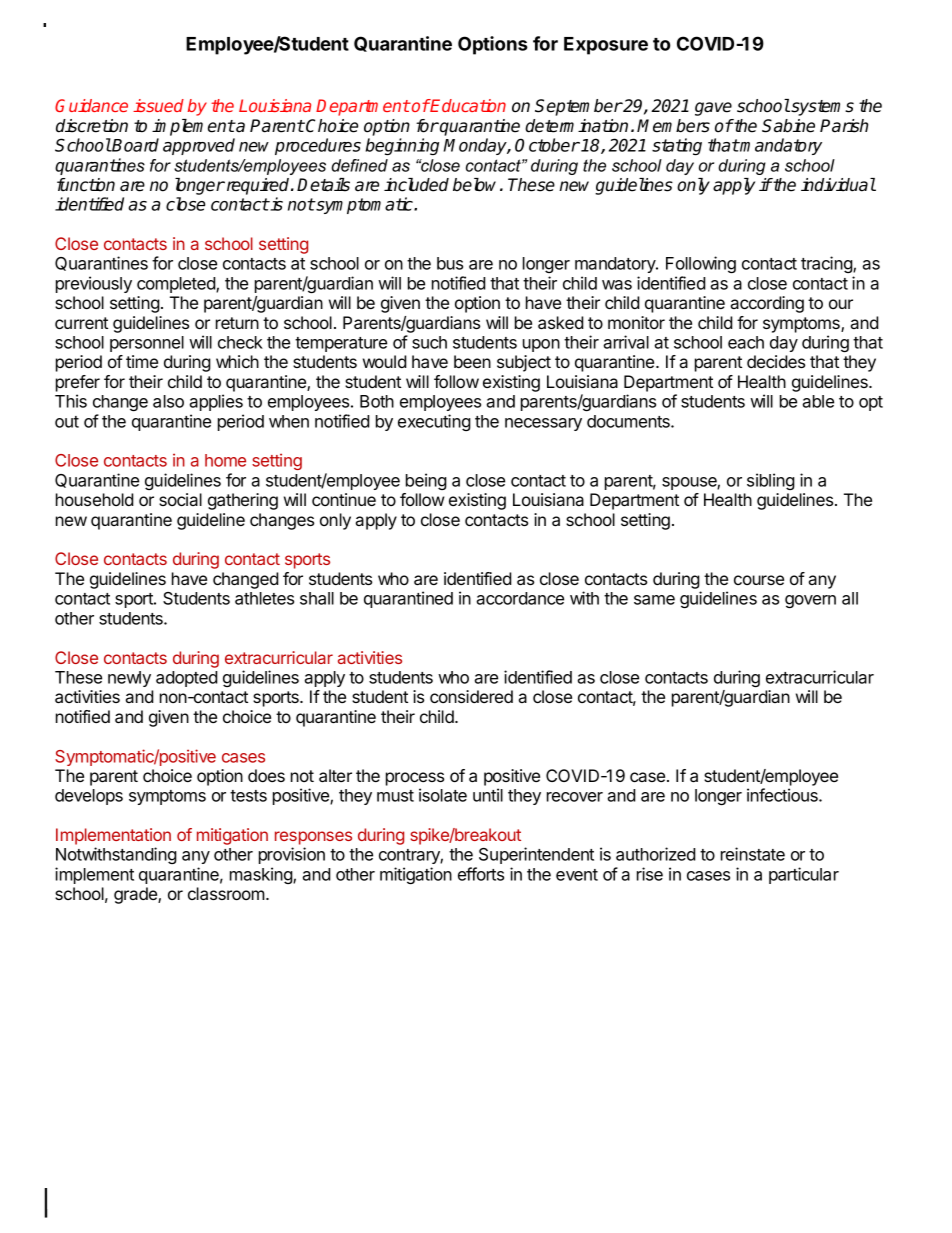  Describe the element at coordinates (713, 109) in the document. I see `gave` at that location.
